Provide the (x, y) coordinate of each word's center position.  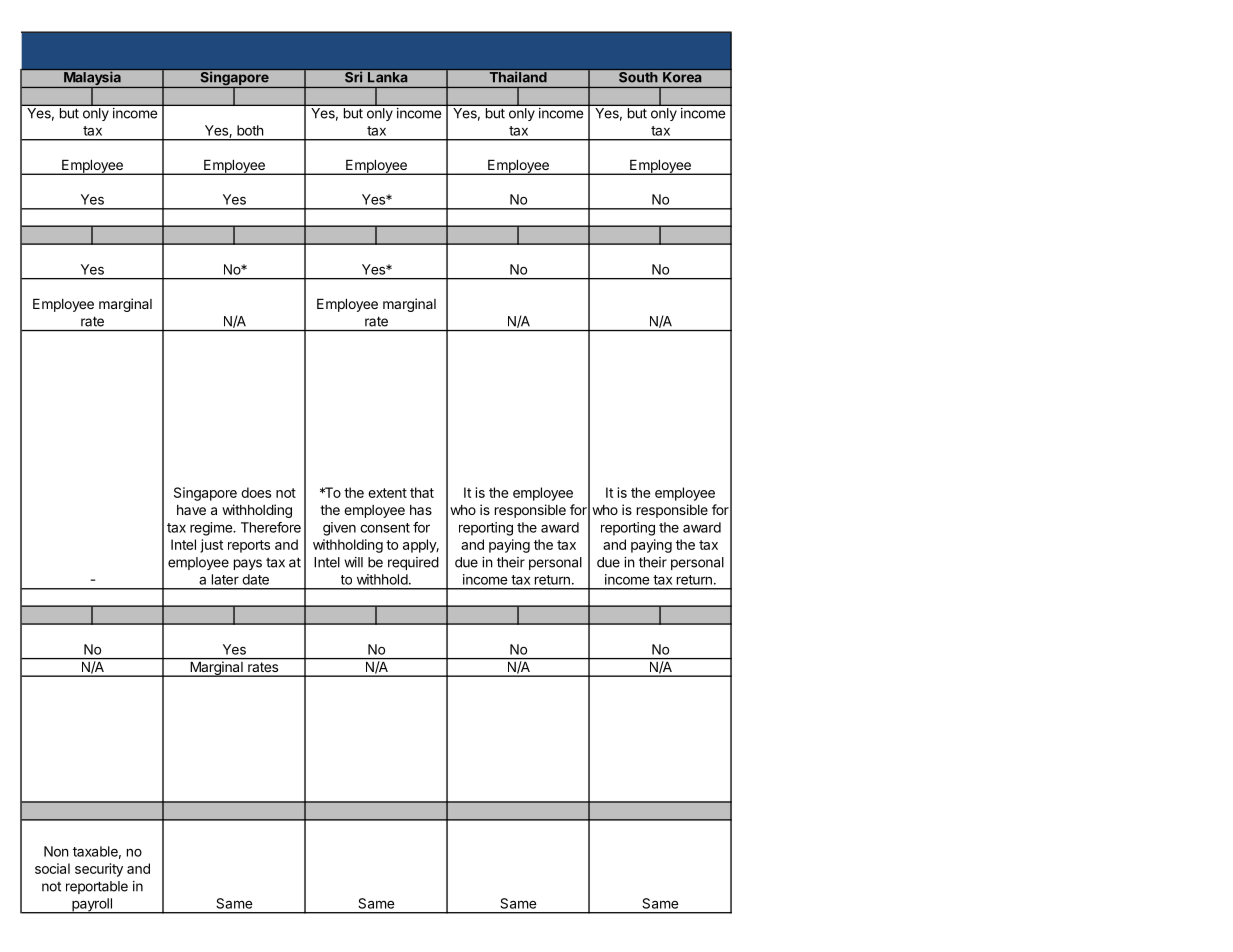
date (255, 579)
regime (212, 529)
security (99, 870)
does (256, 492)
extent (387, 493)
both (250, 130)
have (191, 510)
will (353, 562)
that (422, 492)
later (225, 579)
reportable (97, 887)
